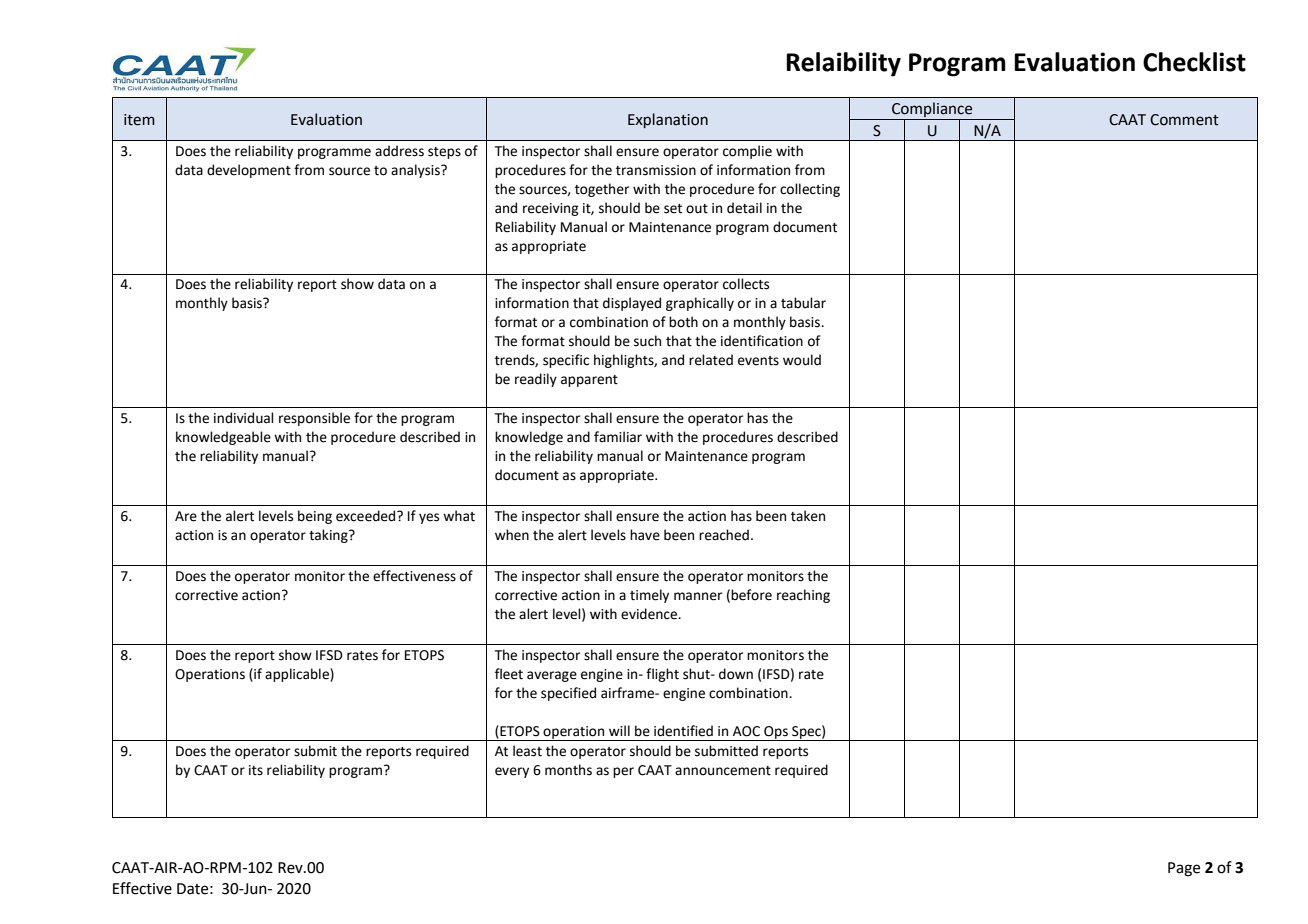  Describe the element at coordinates (256, 770) in the screenshot. I see `its` at that location.
